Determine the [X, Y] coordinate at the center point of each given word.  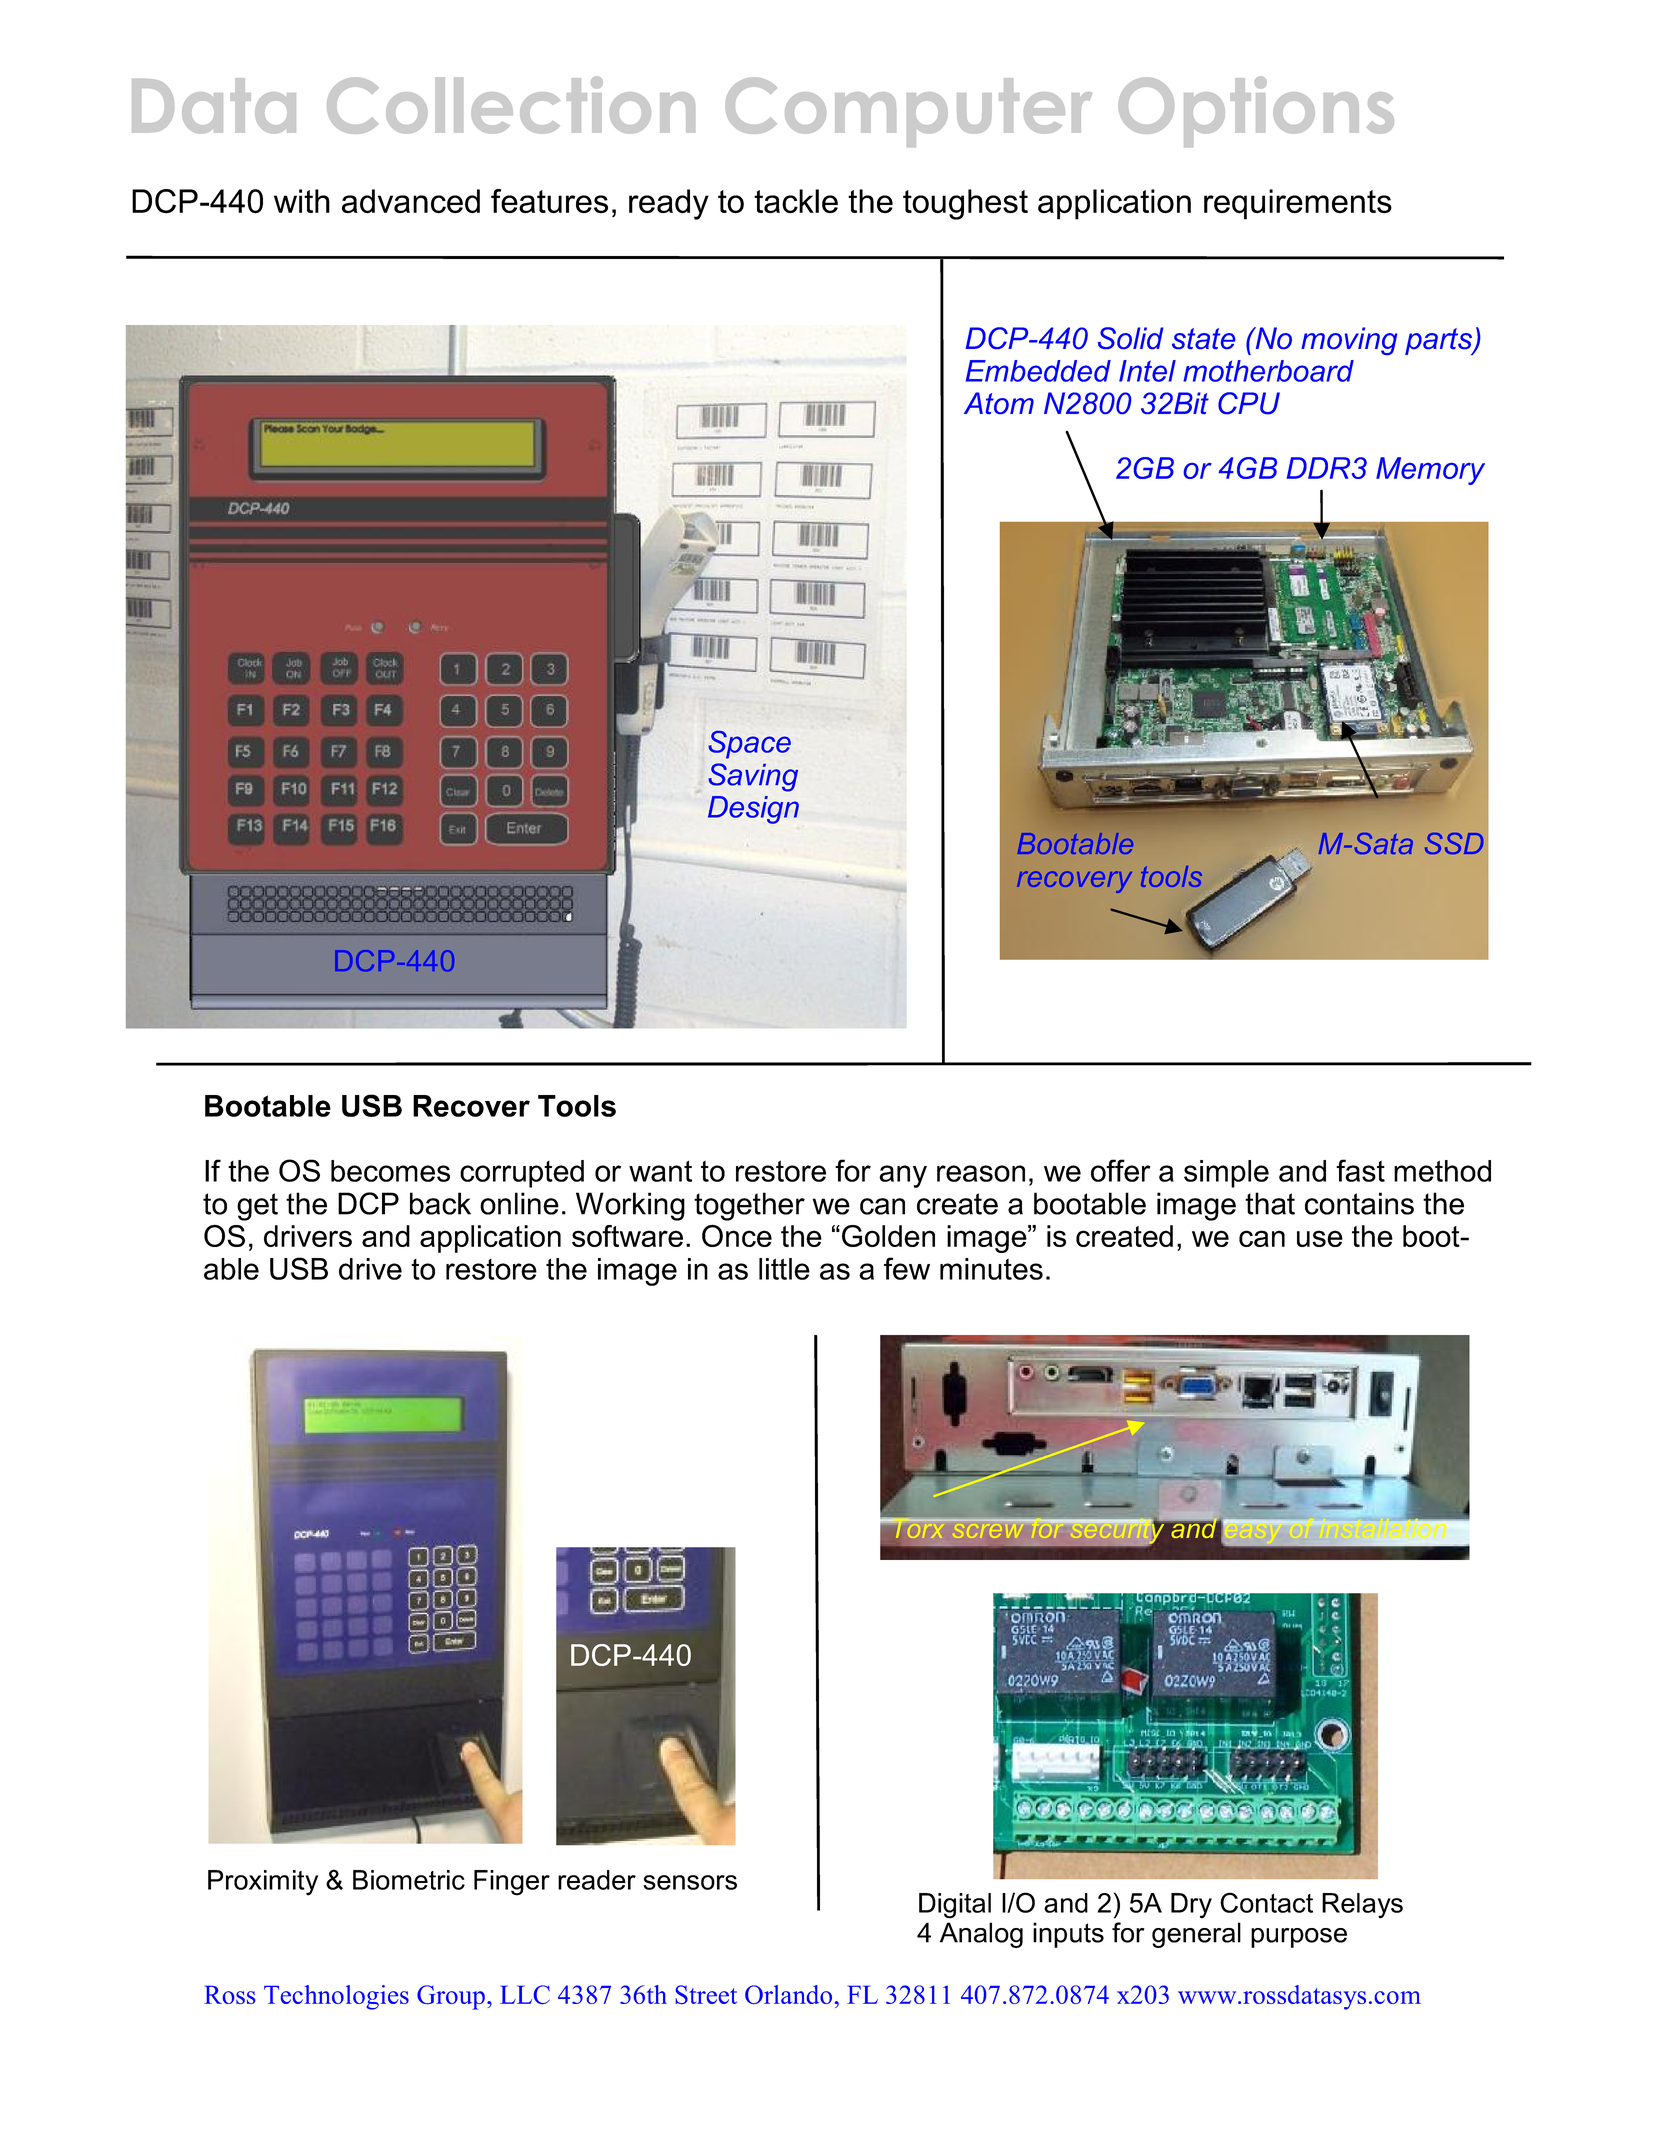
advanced [411, 201]
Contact [1266, 1902]
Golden [888, 1236]
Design [753, 810]
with [302, 201]
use [1320, 1238]
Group [451, 1997]
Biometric [409, 1880]
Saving [753, 777]
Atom [999, 403]
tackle [796, 201]
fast [1360, 1170]
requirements [1298, 204]
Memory [1430, 471]
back [440, 1203]
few [907, 1268]
